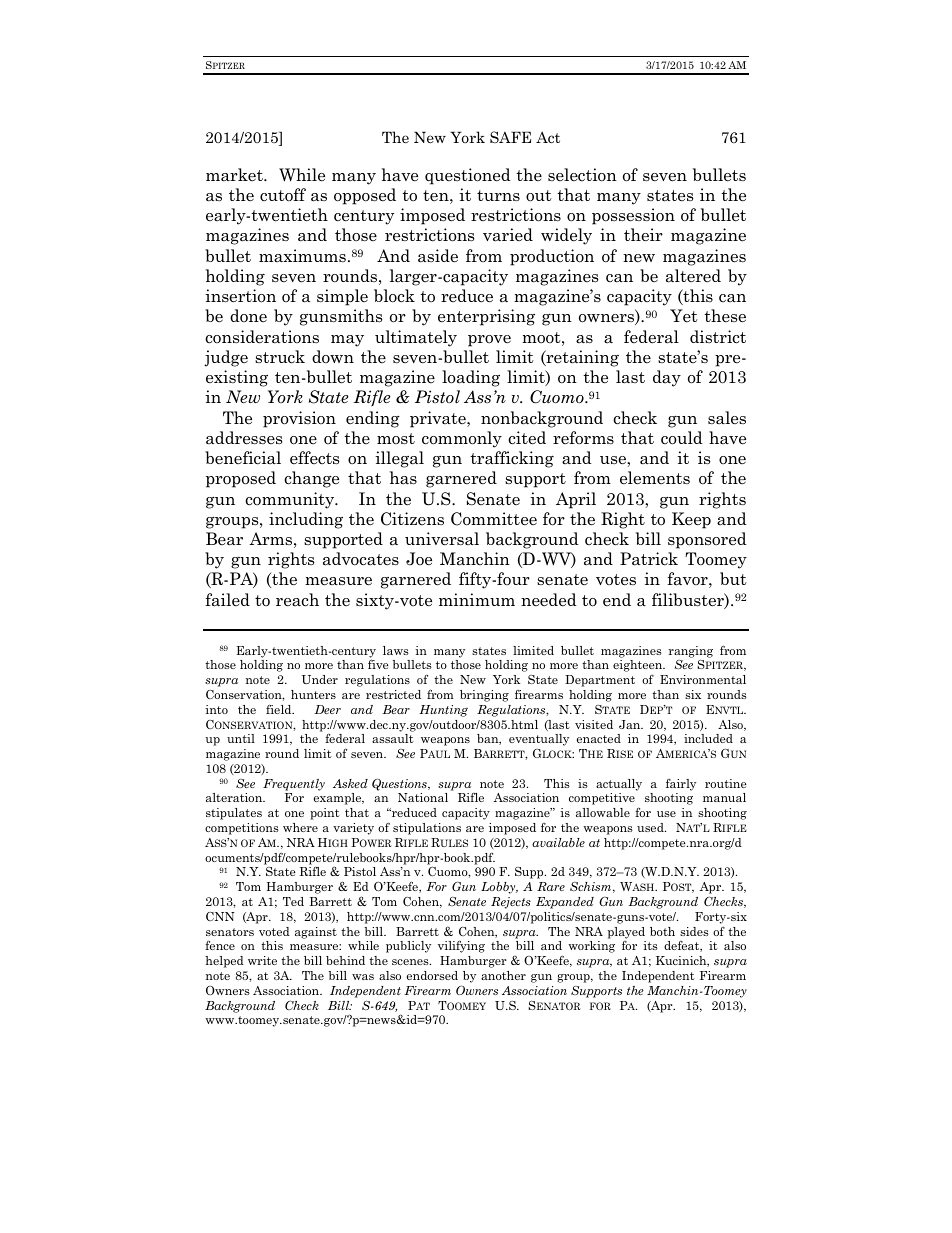 This screenshot has height=1233, width=952. Describe the element at coordinates (280, 709) in the screenshot. I see `field` at that location.
